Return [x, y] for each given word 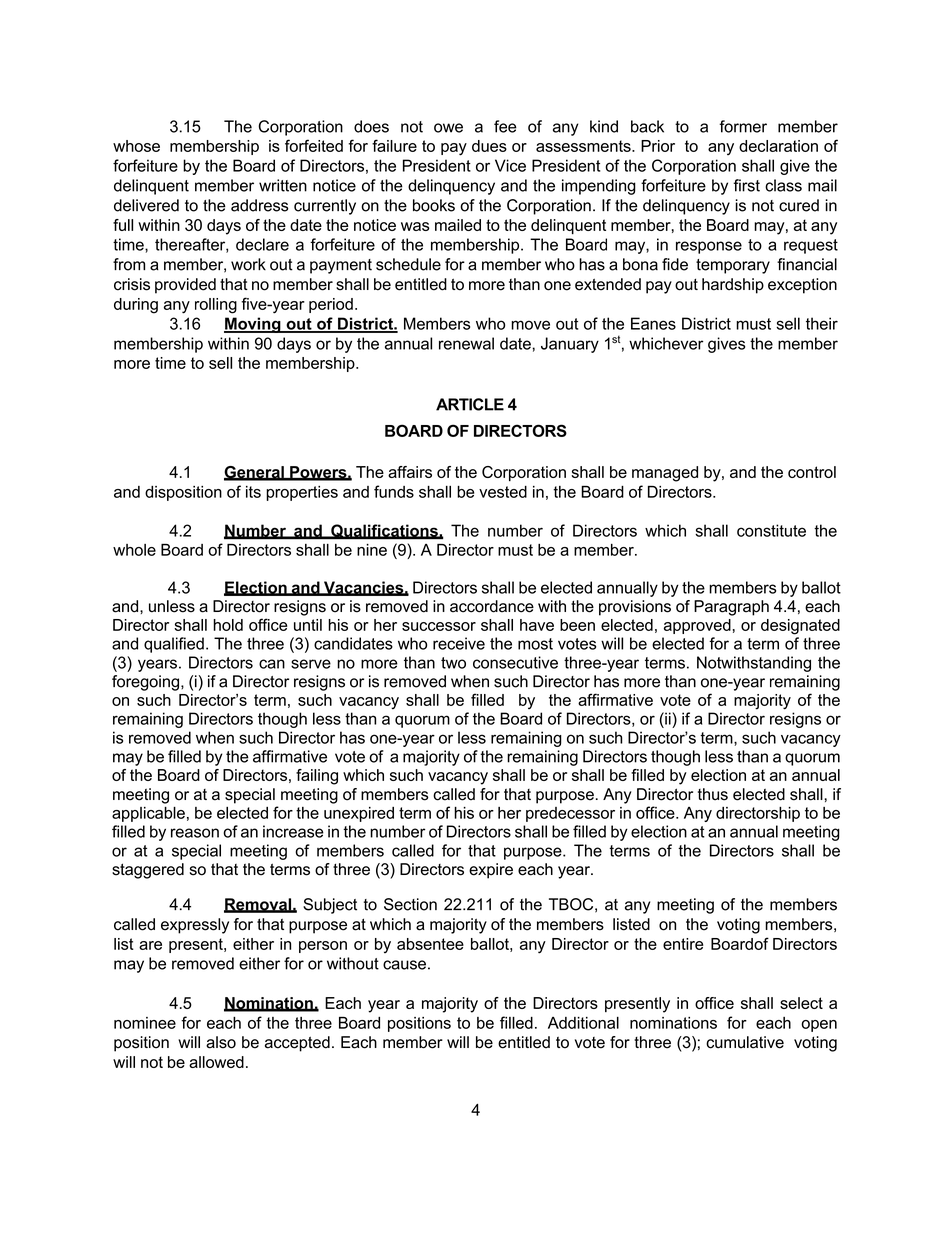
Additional [583, 1023]
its [253, 492]
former [743, 126]
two [453, 663]
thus [713, 794]
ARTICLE [470, 404]
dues [489, 146]
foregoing [145, 683]
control [812, 472]
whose [136, 146]
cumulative [745, 1042]
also [221, 1042]
